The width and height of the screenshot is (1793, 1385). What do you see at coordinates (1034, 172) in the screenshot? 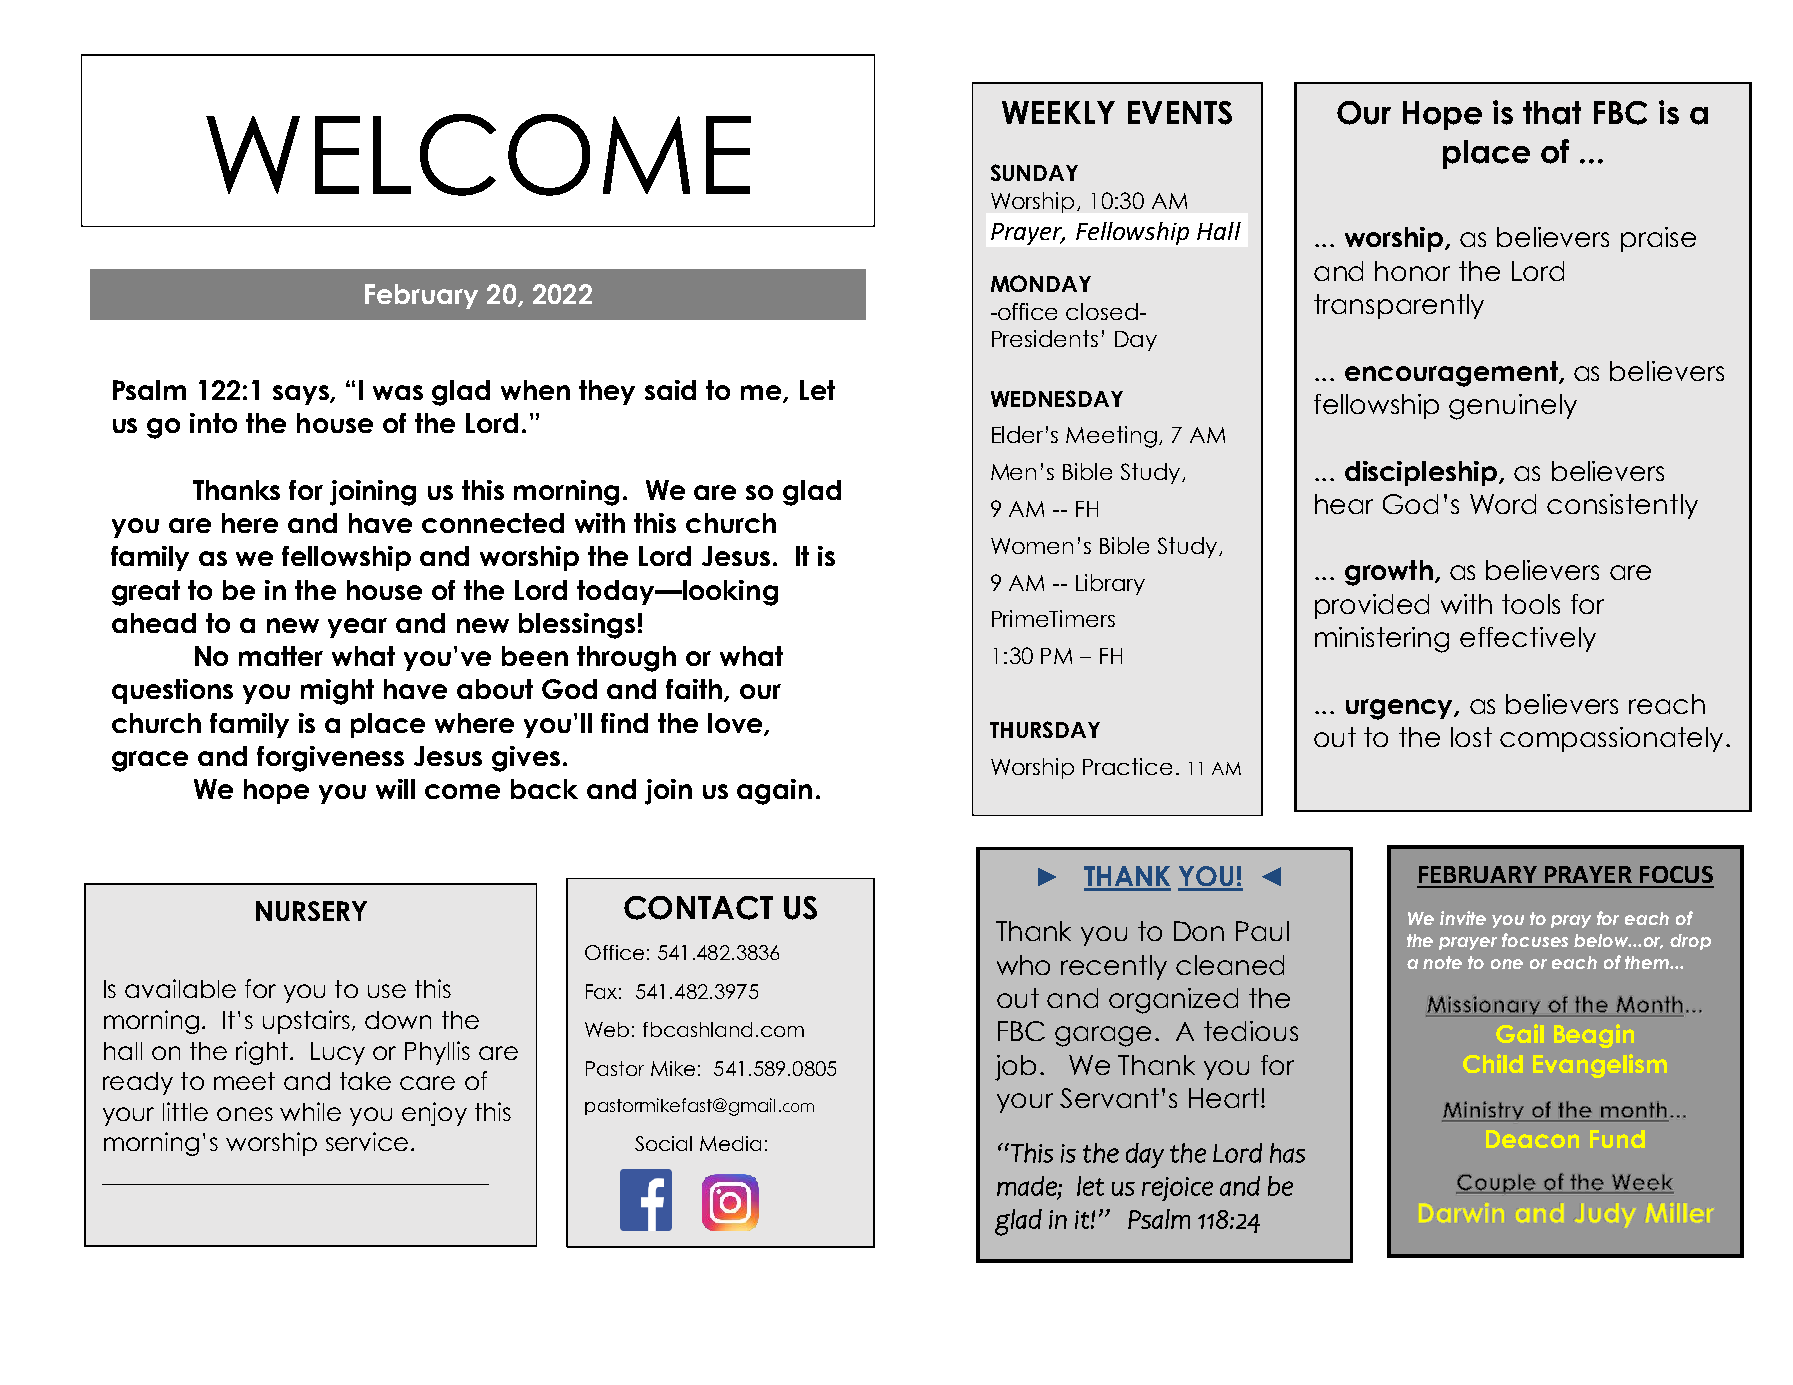
I see `SUNDAY` at bounding box center [1034, 172].
